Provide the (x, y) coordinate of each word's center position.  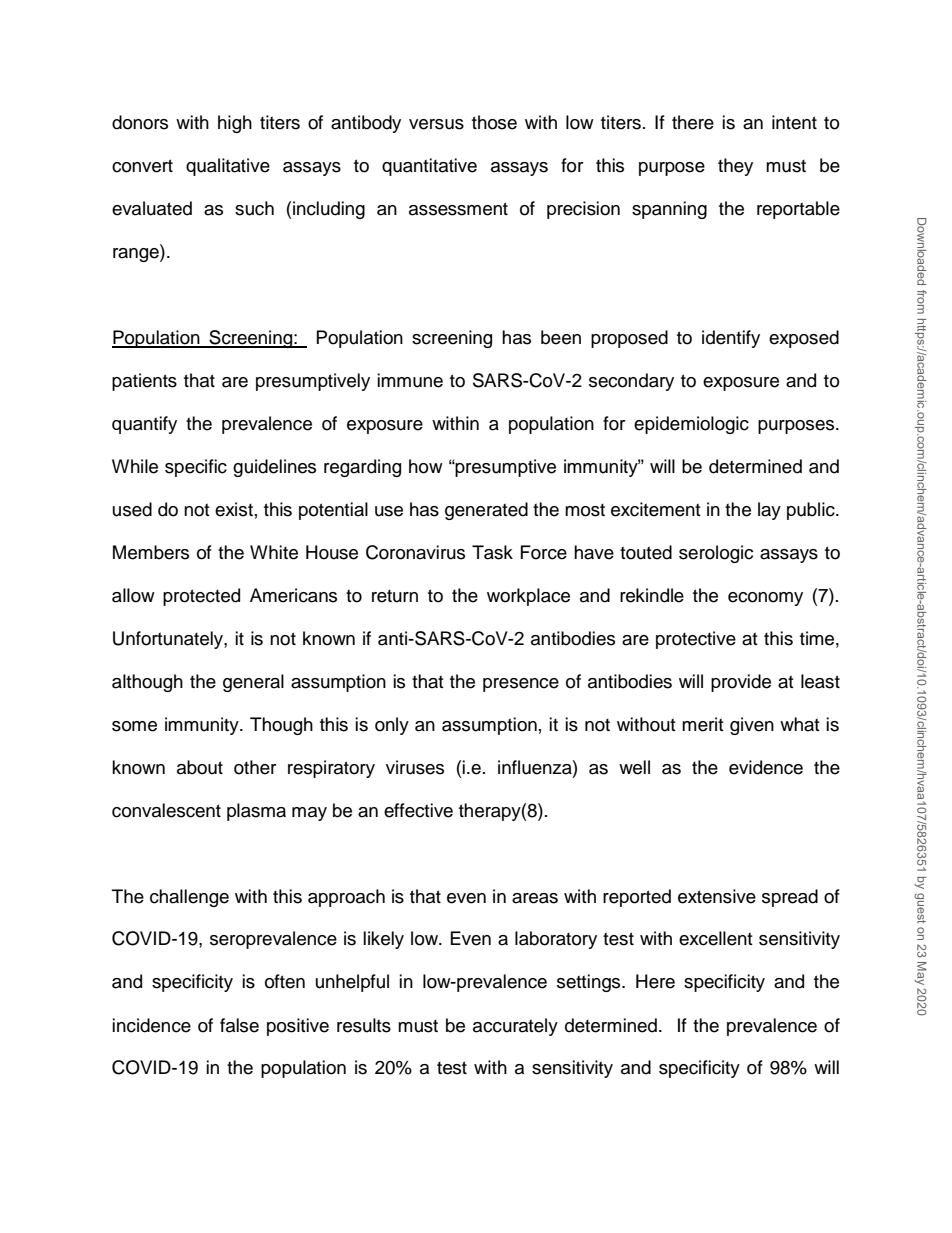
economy (765, 599)
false (239, 1025)
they (735, 167)
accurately (515, 1027)
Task (492, 552)
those (494, 122)
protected (201, 597)
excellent (716, 938)
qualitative (228, 167)
